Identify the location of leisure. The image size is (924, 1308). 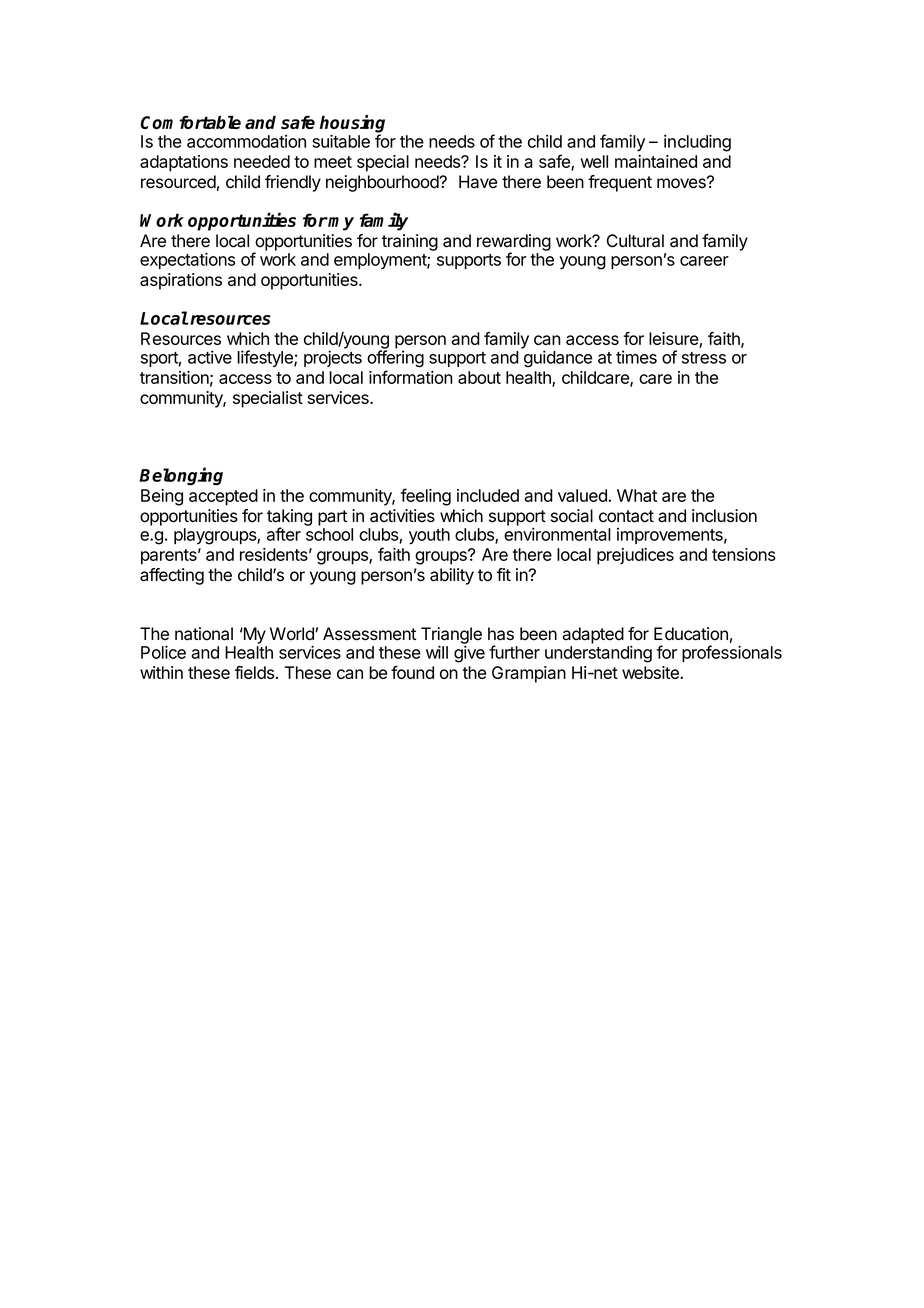
(674, 340).
